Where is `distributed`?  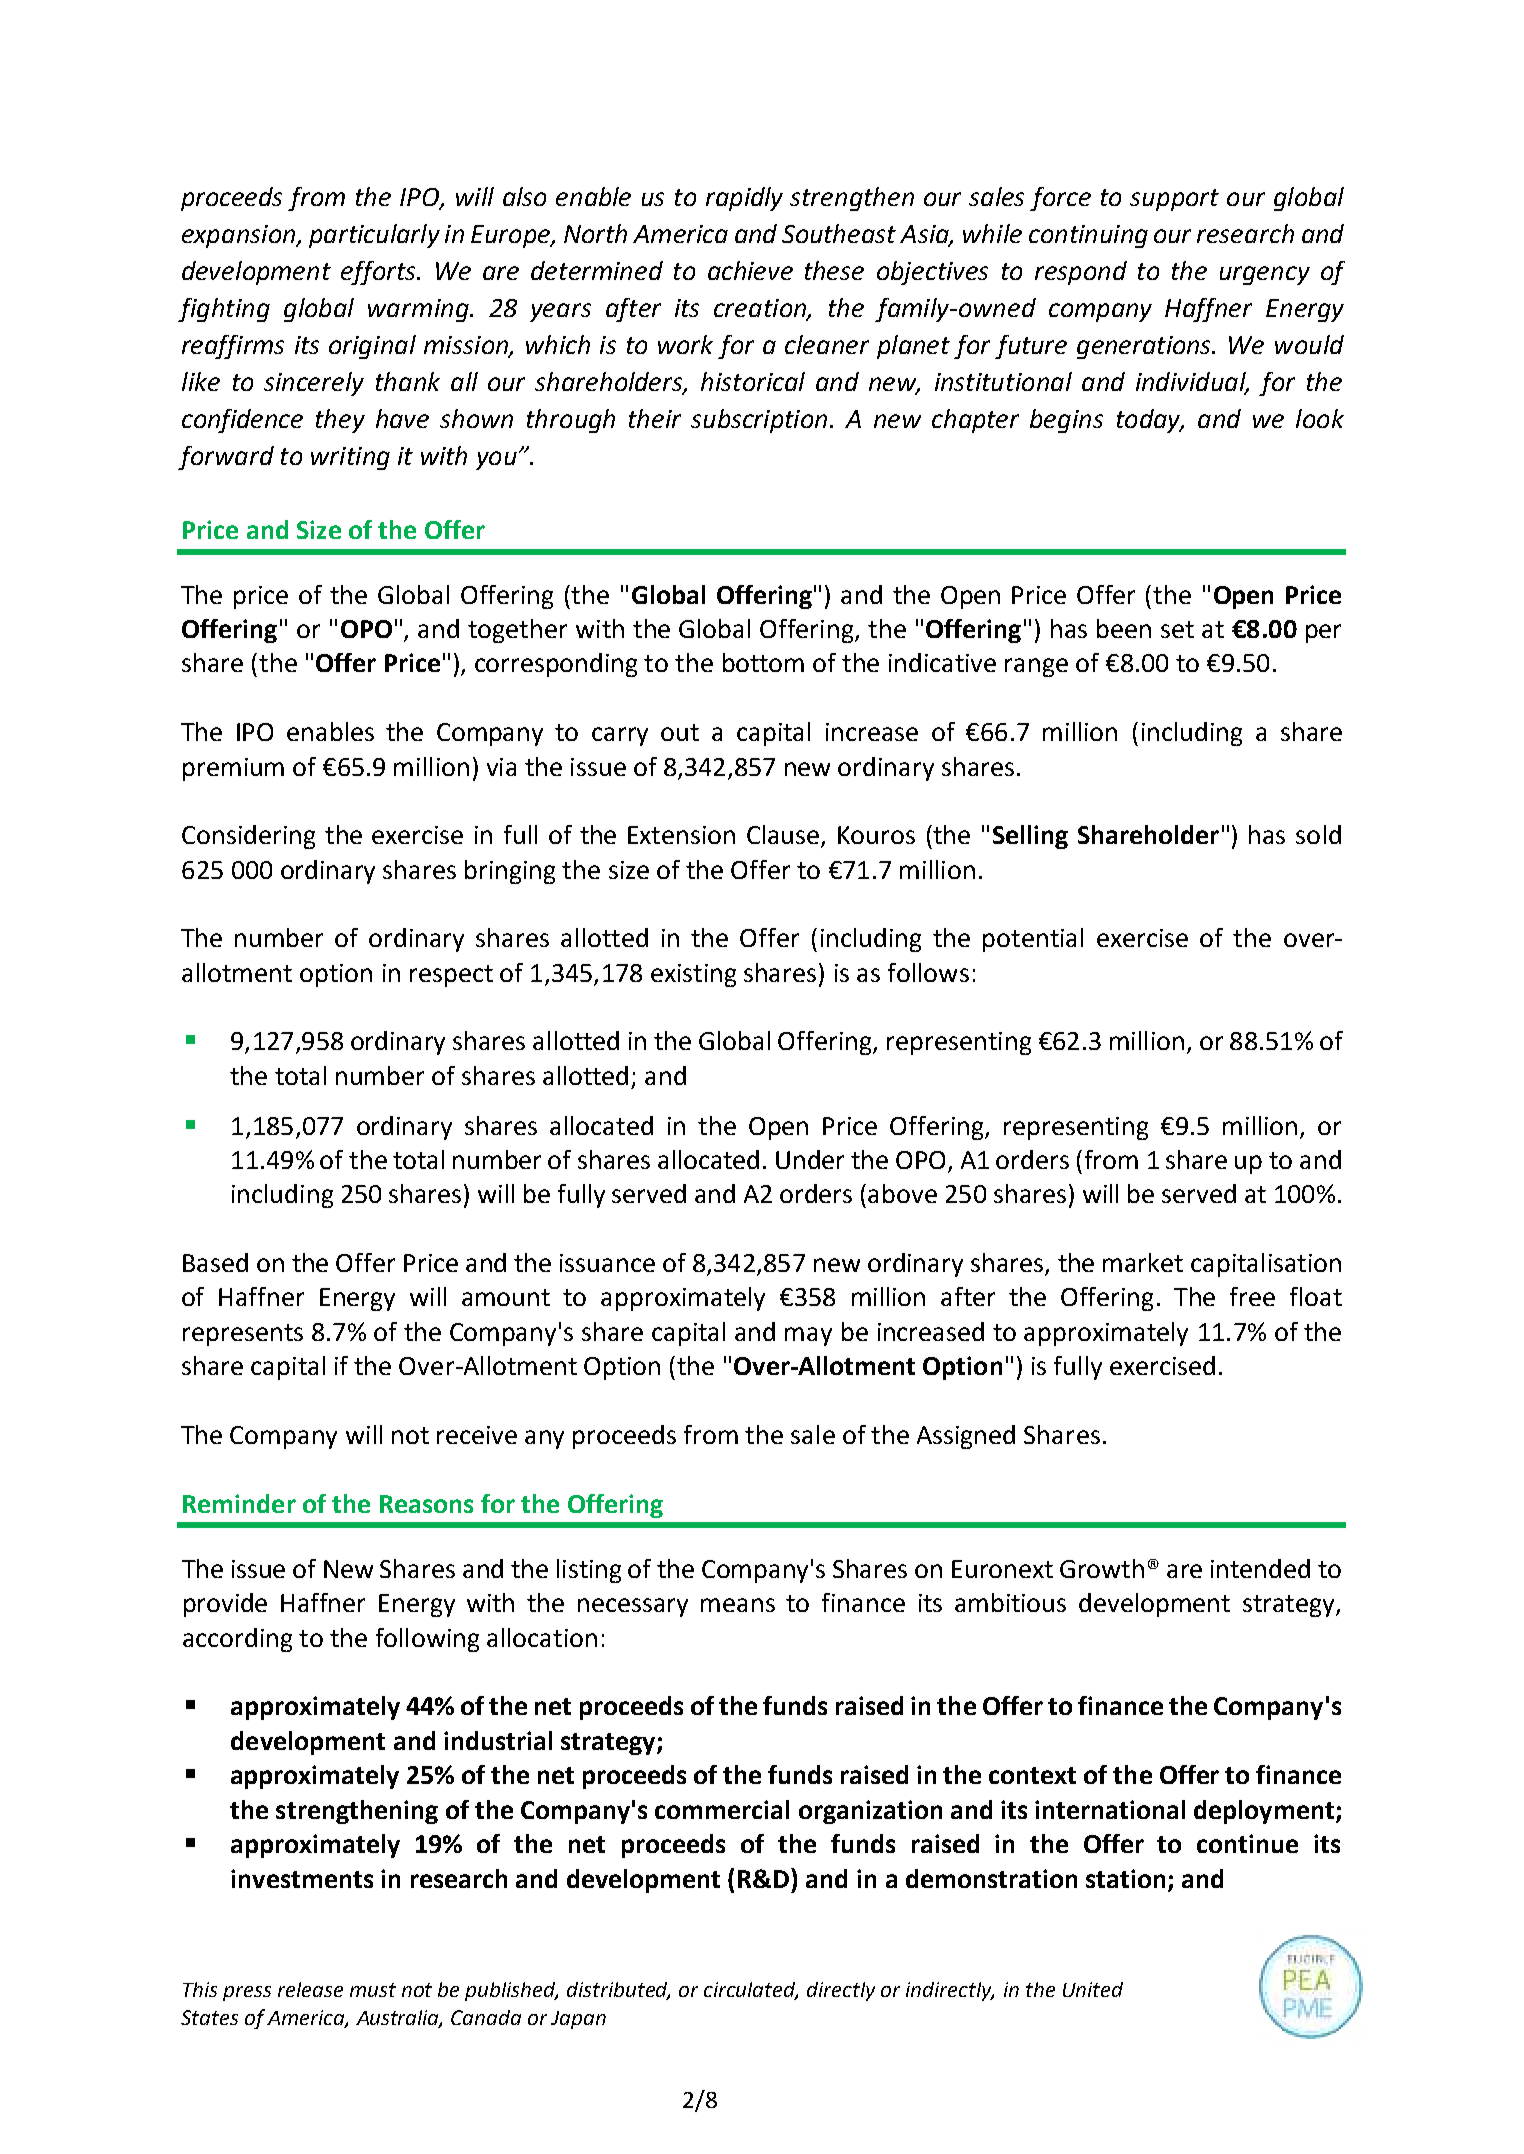
distributed is located at coordinates (618, 1991).
